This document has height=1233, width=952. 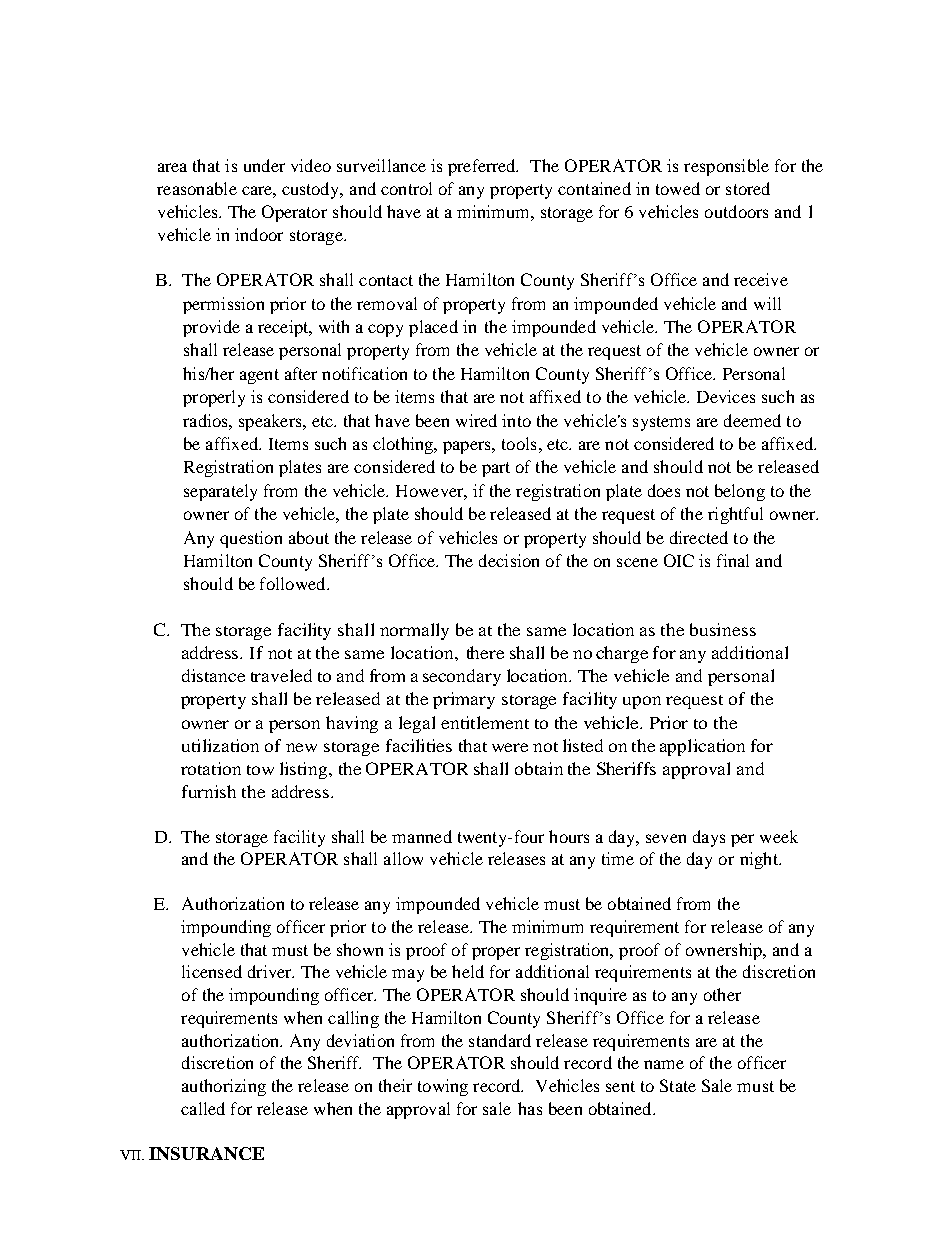 What do you see at coordinates (678, 188) in the document?
I see `towed` at bounding box center [678, 188].
